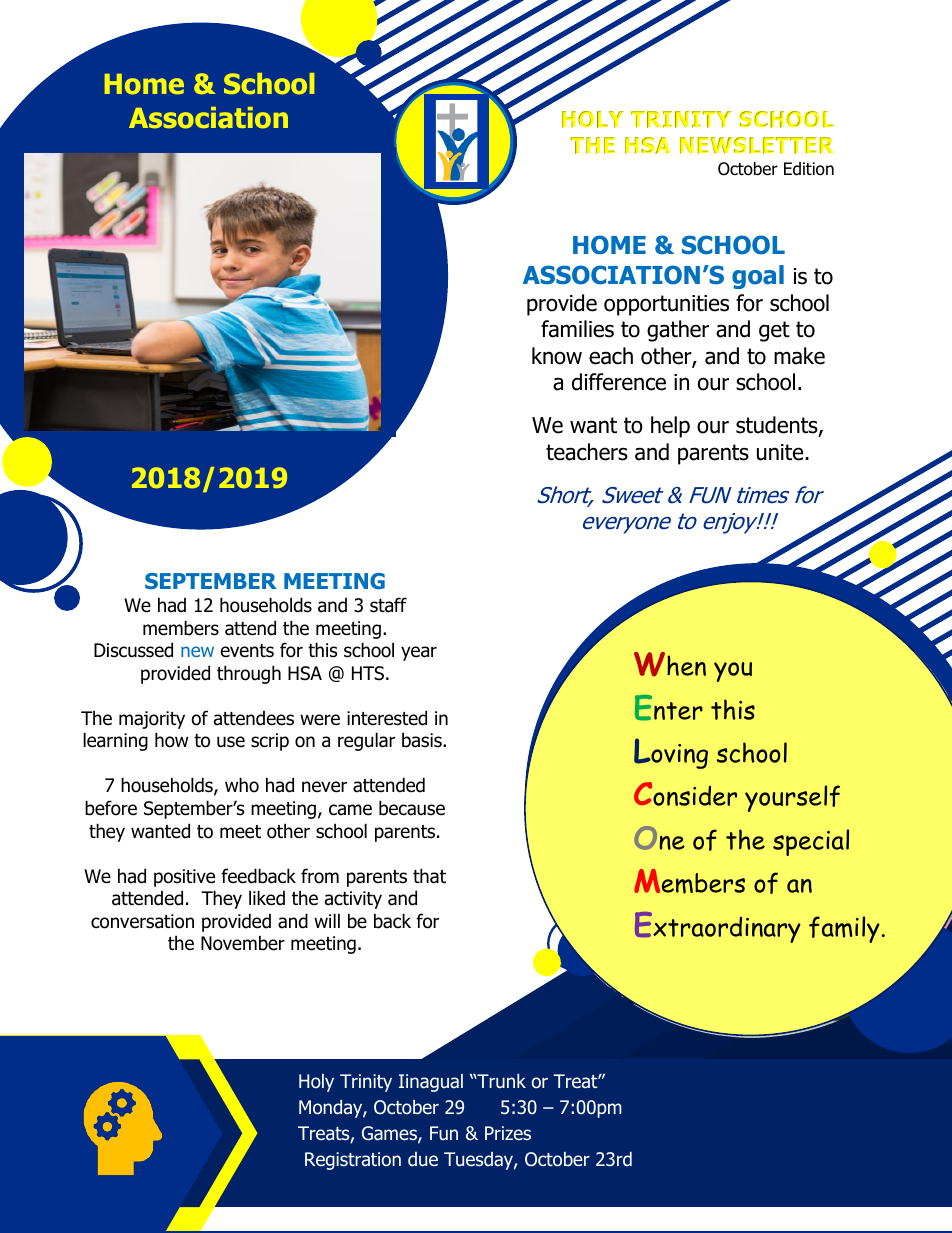  What do you see at coordinates (844, 929) in the screenshot?
I see `family` at bounding box center [844, 929].
